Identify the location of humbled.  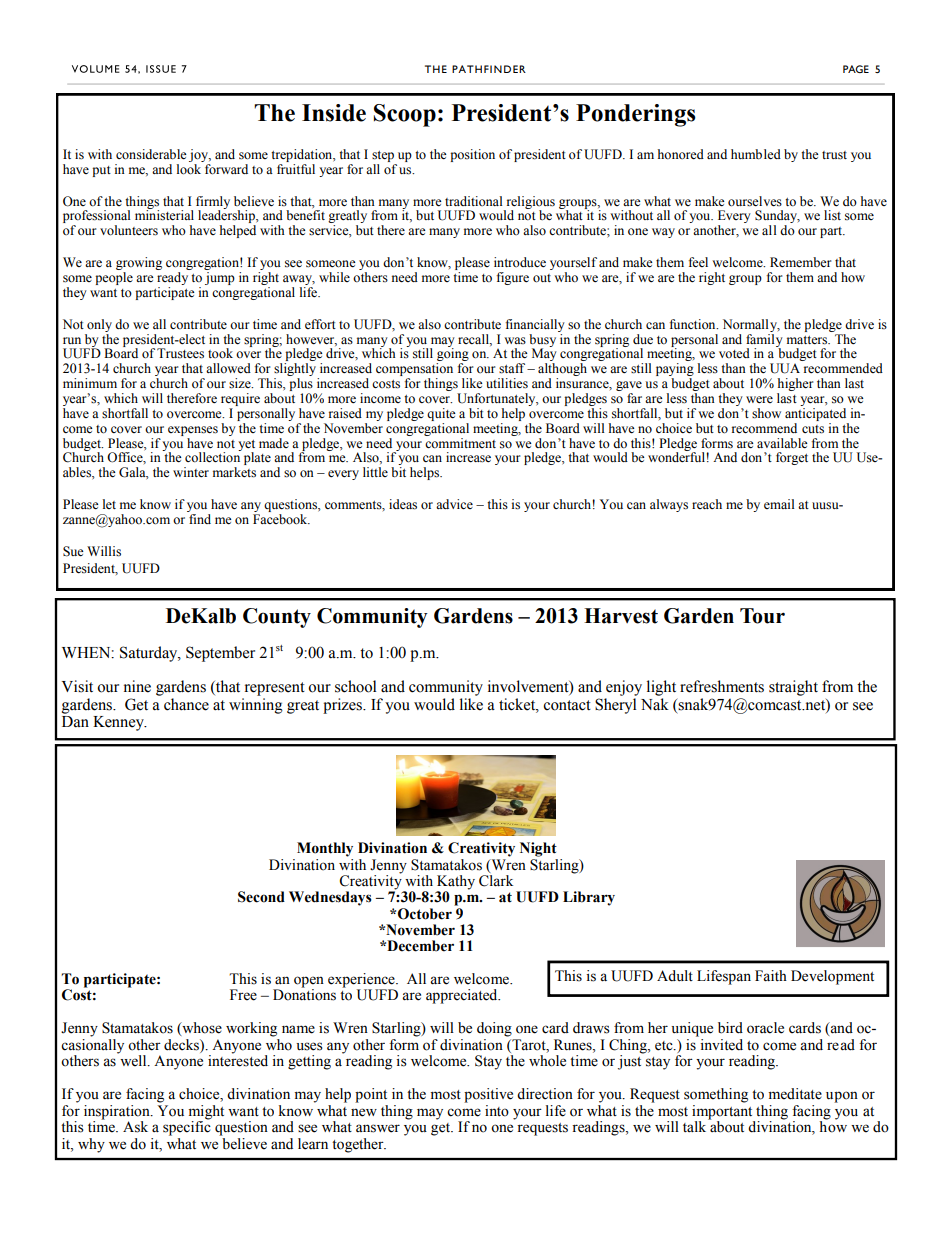
(756, 154).
